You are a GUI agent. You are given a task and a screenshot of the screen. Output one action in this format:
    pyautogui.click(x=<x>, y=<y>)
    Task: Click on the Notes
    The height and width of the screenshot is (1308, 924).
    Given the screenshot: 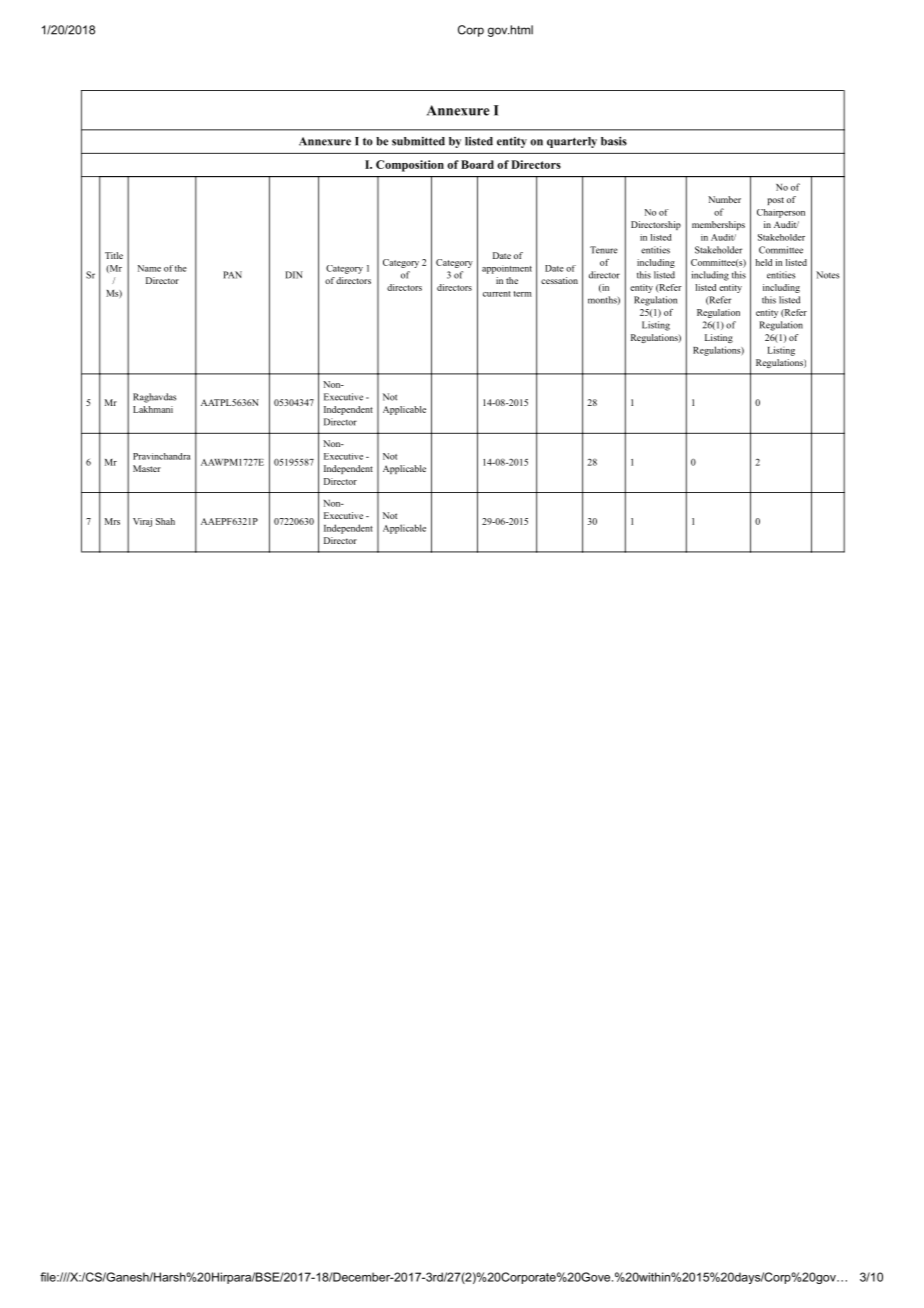 What is the action you would take?
    pyautogui.click(x=827, y=275)
